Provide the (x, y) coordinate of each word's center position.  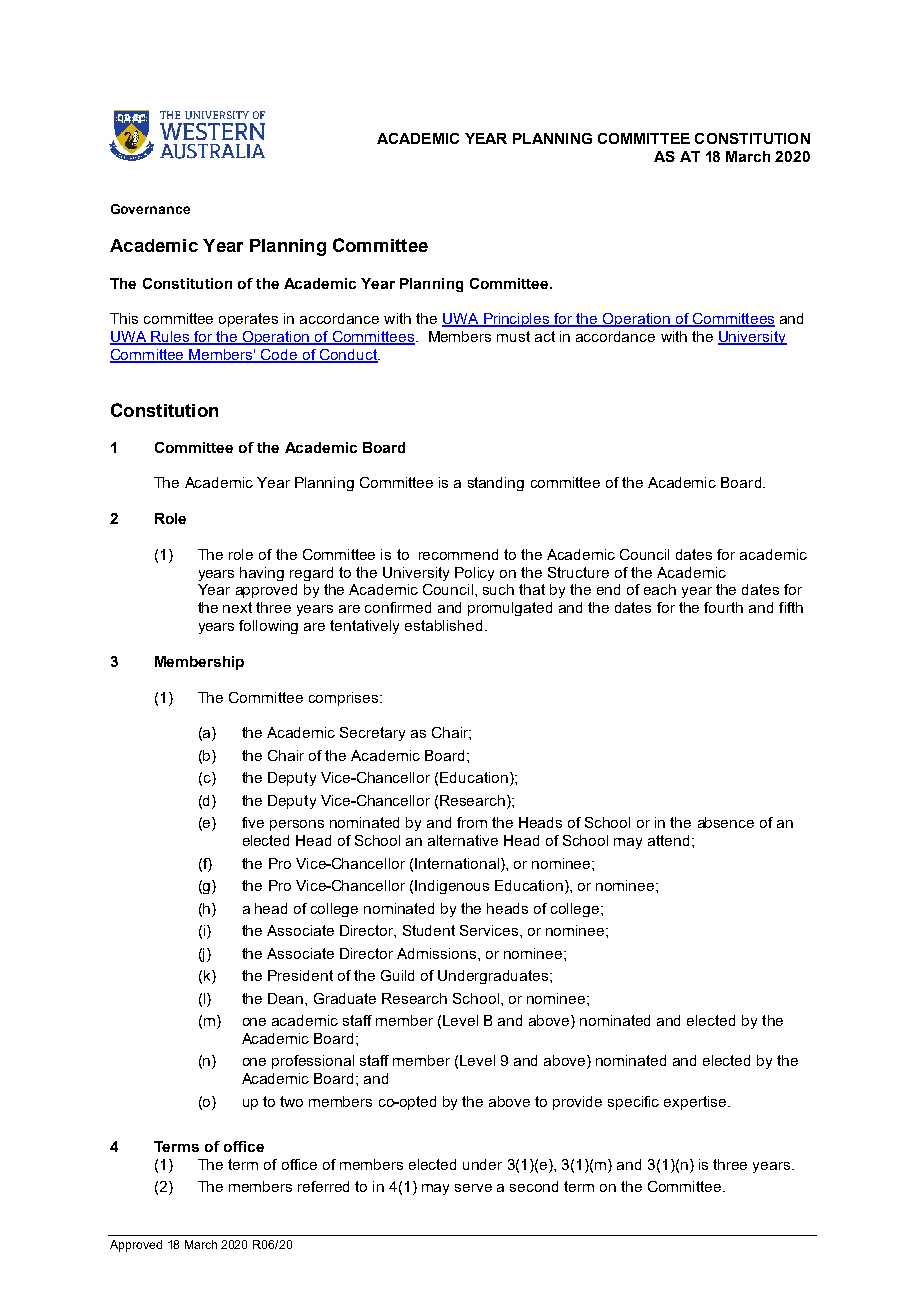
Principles (517, 320)
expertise (696, 1103)
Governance (150, 209)
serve (473, 1188)
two (291, 1101)
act (545, 336)
